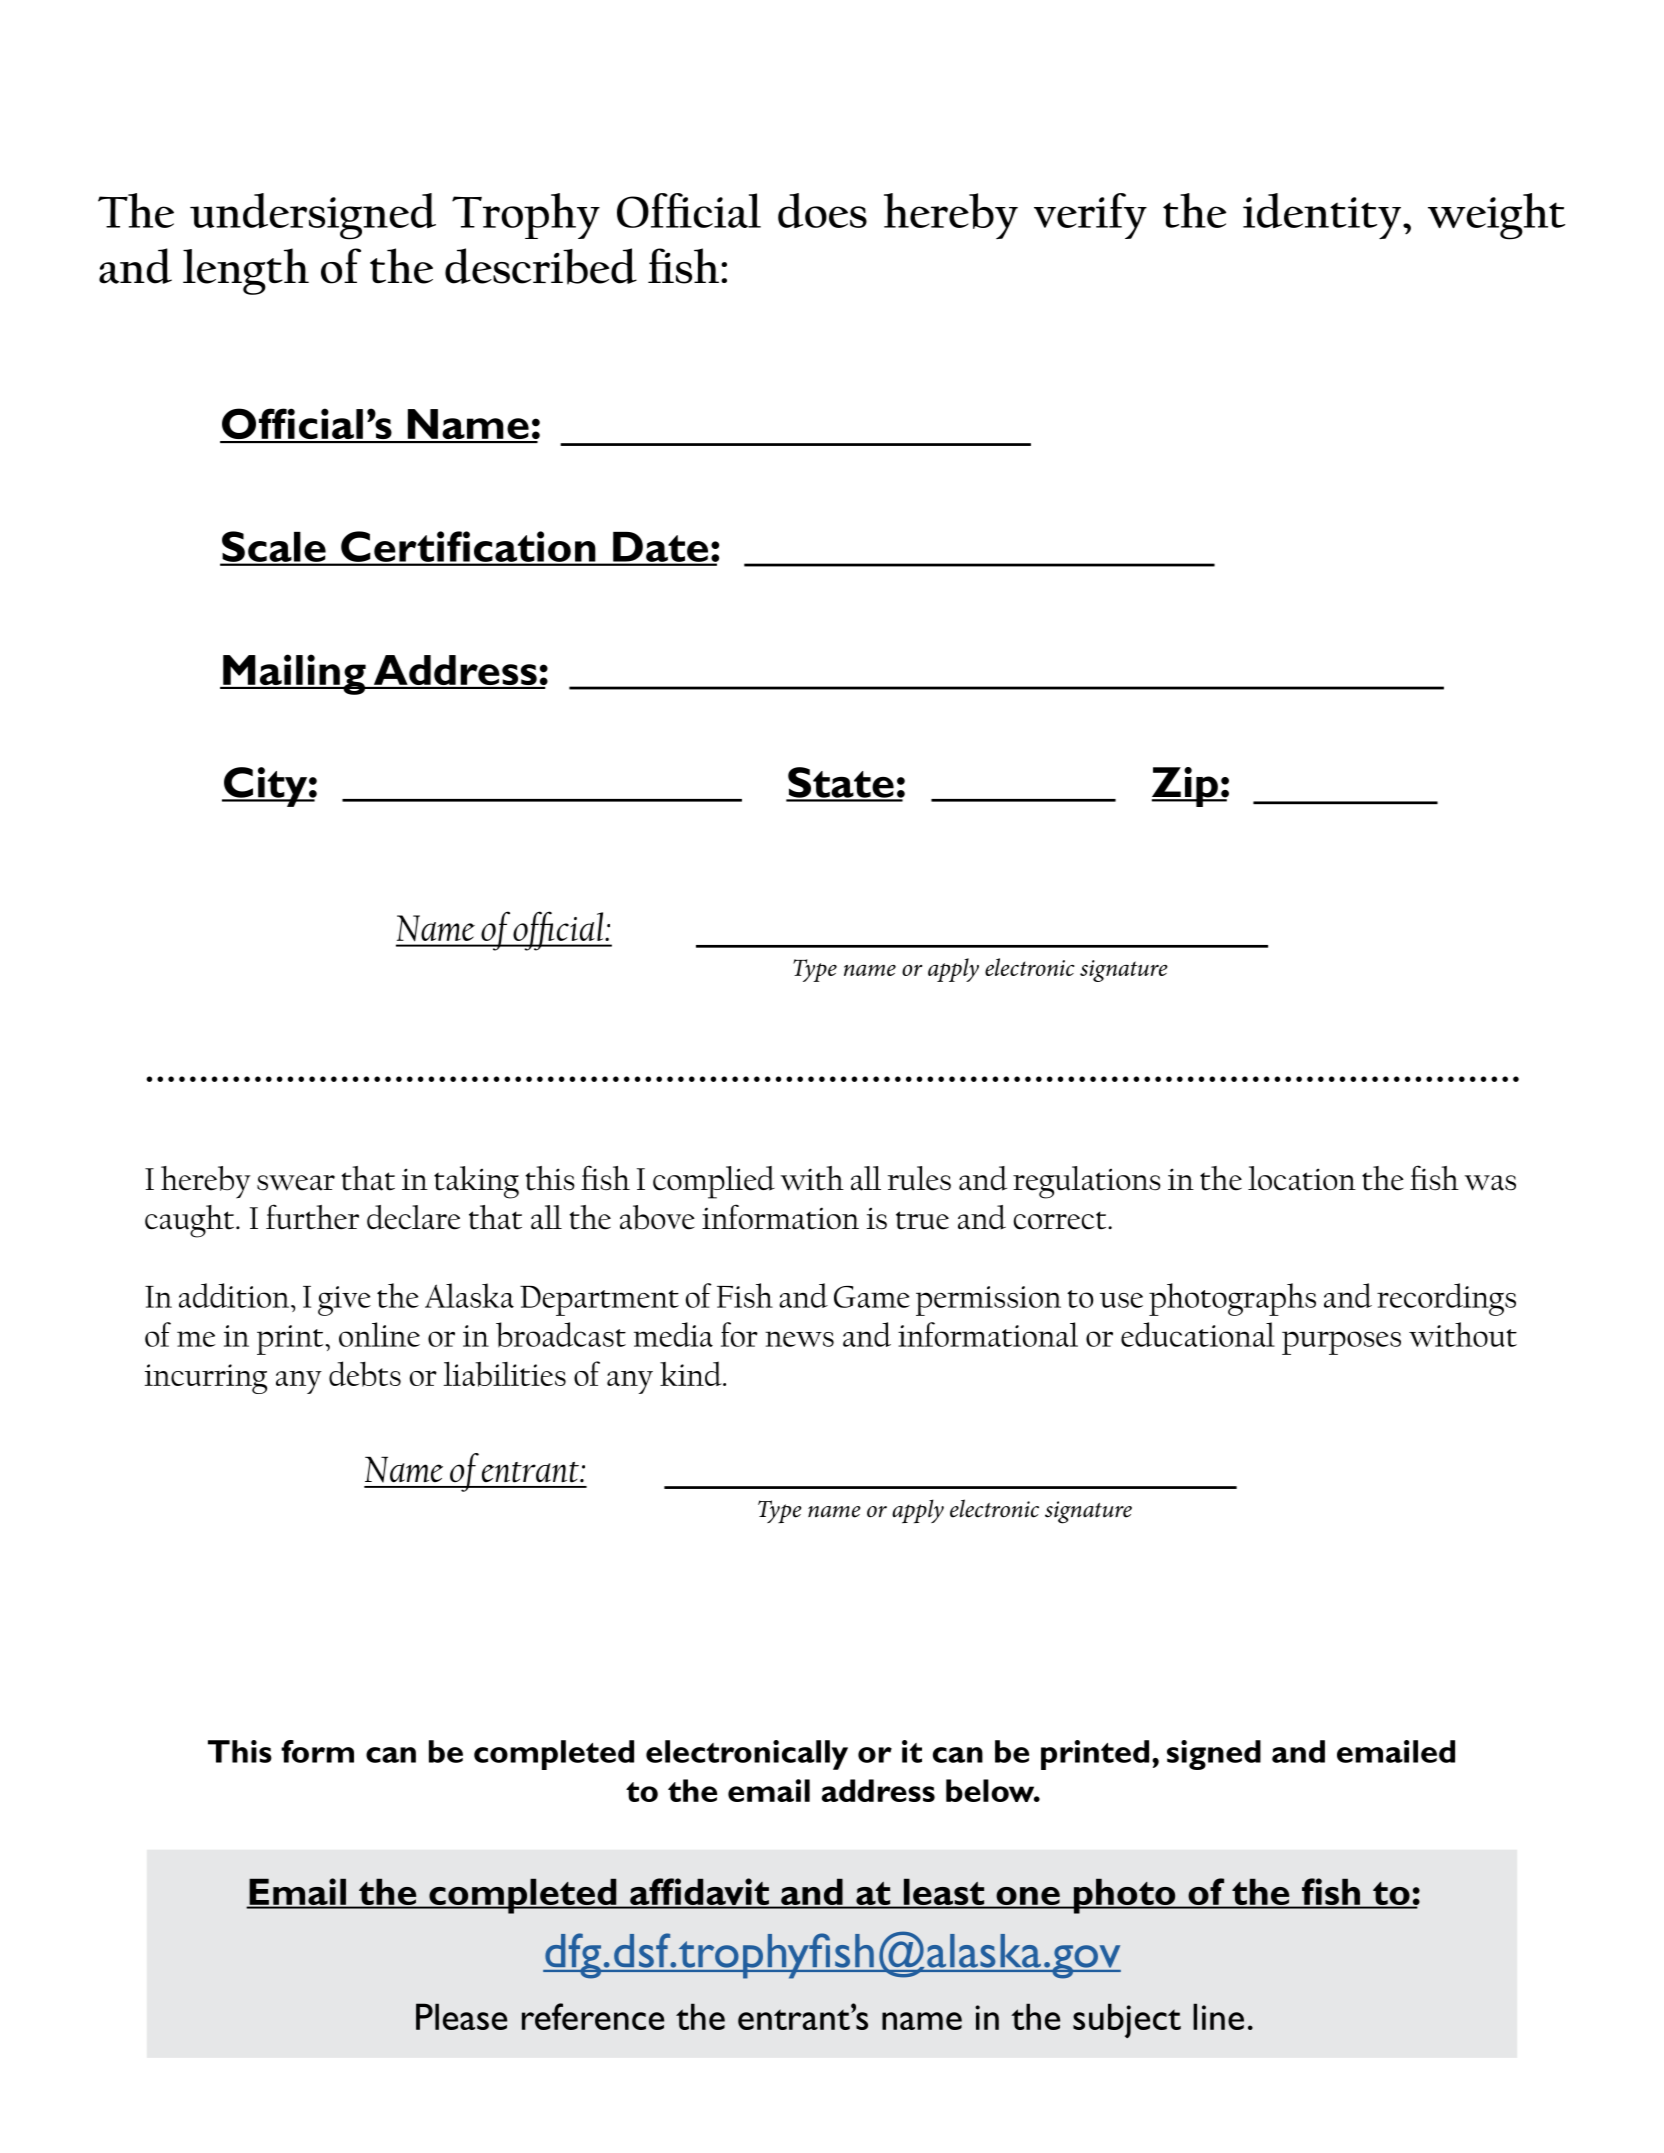 The height and width of the image is (2153, 1664). Describe the element at coordinates (822, 210) in the image. I see `does` at that location.
